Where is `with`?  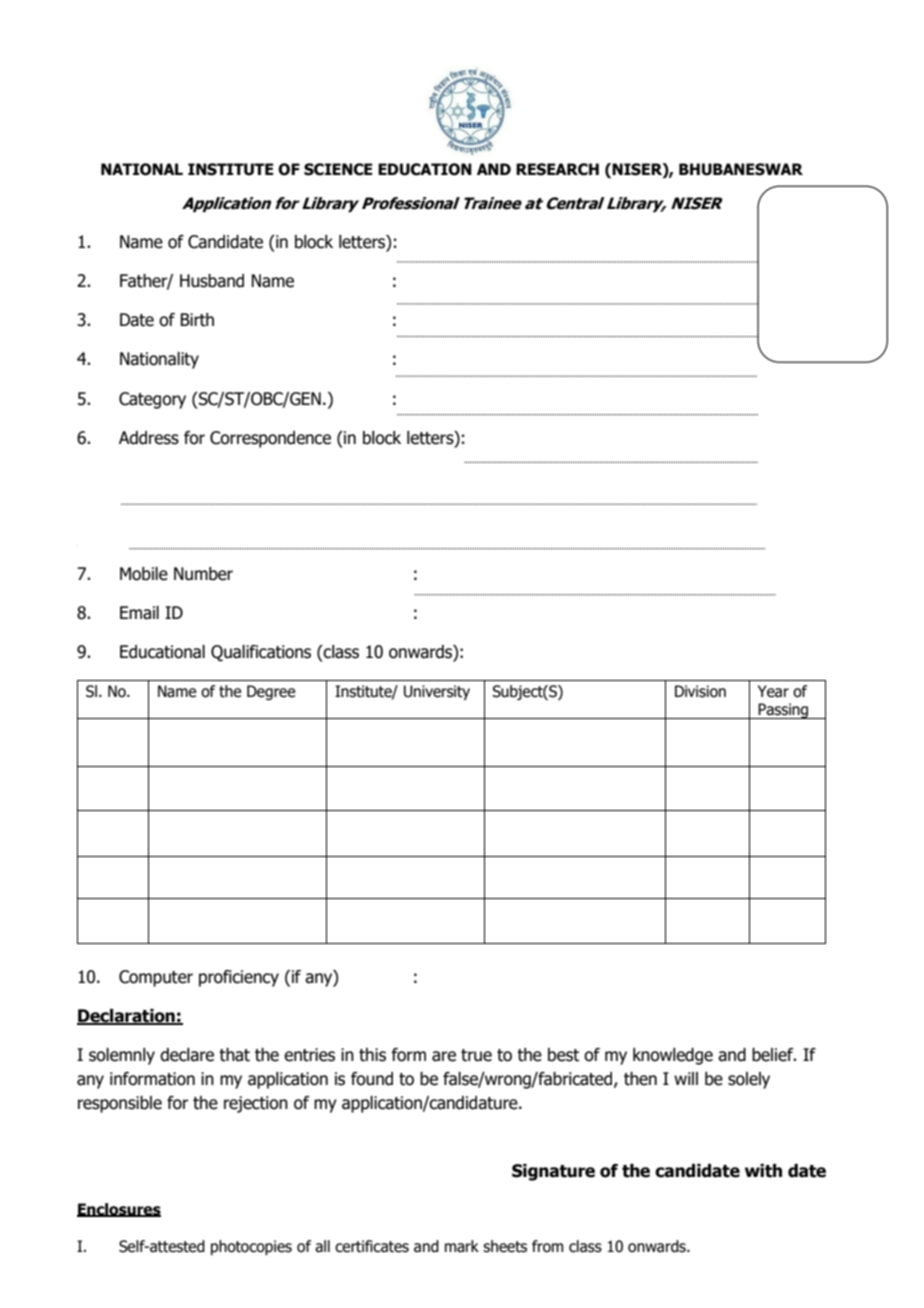 with is located at coordinates (763, 1171).
